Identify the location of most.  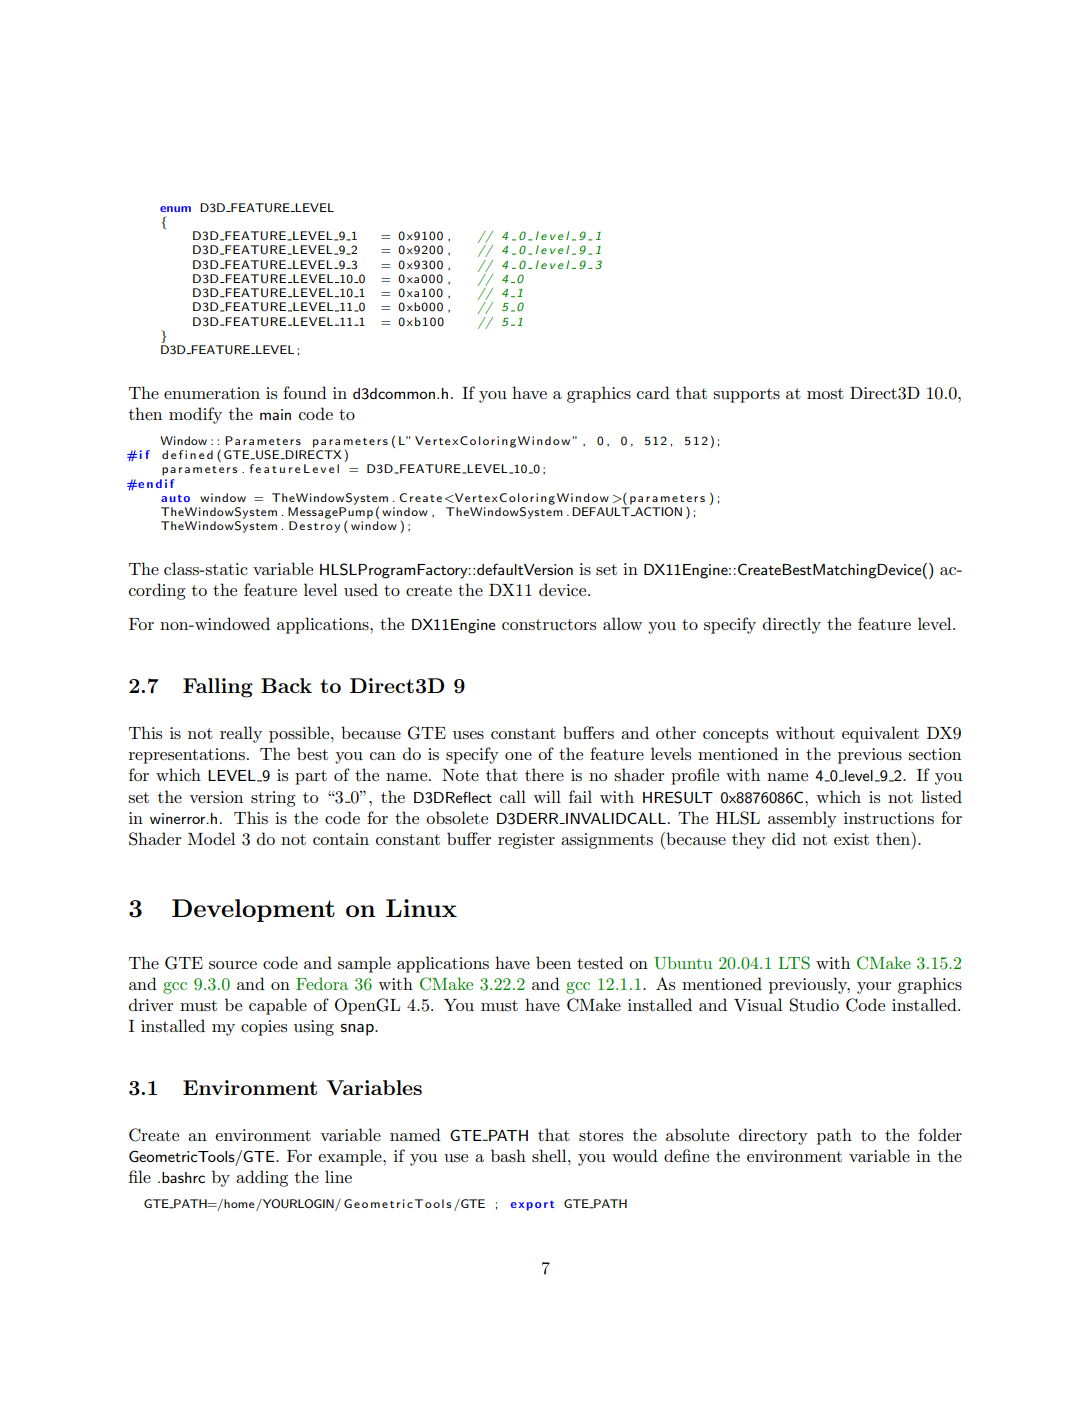
(825, 393).
